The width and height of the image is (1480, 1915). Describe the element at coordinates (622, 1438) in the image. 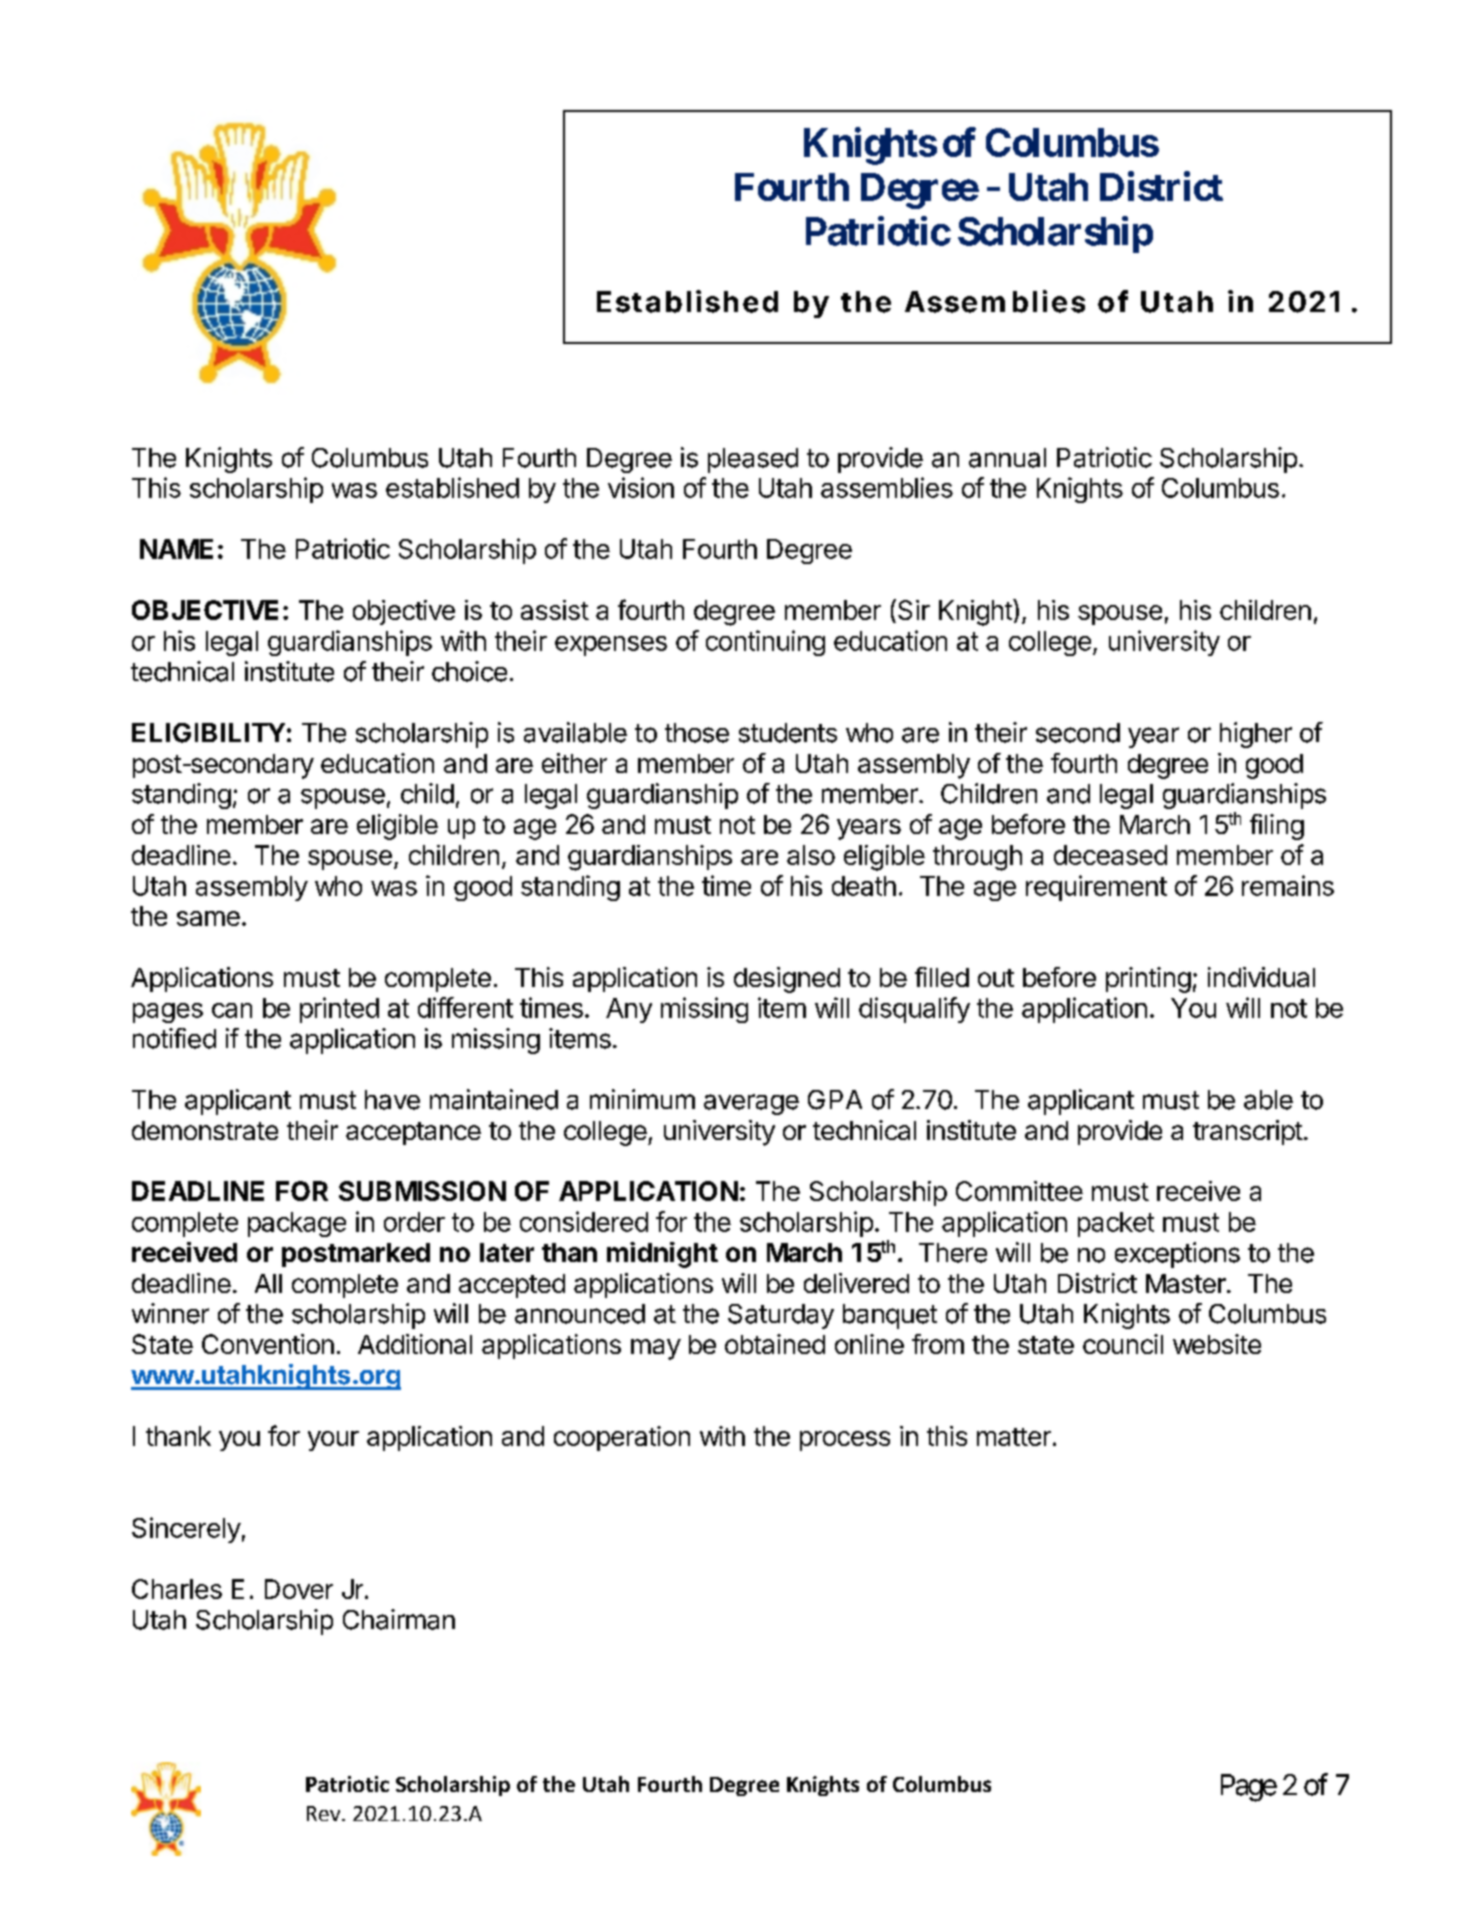

I see `cooperation` at that location.
